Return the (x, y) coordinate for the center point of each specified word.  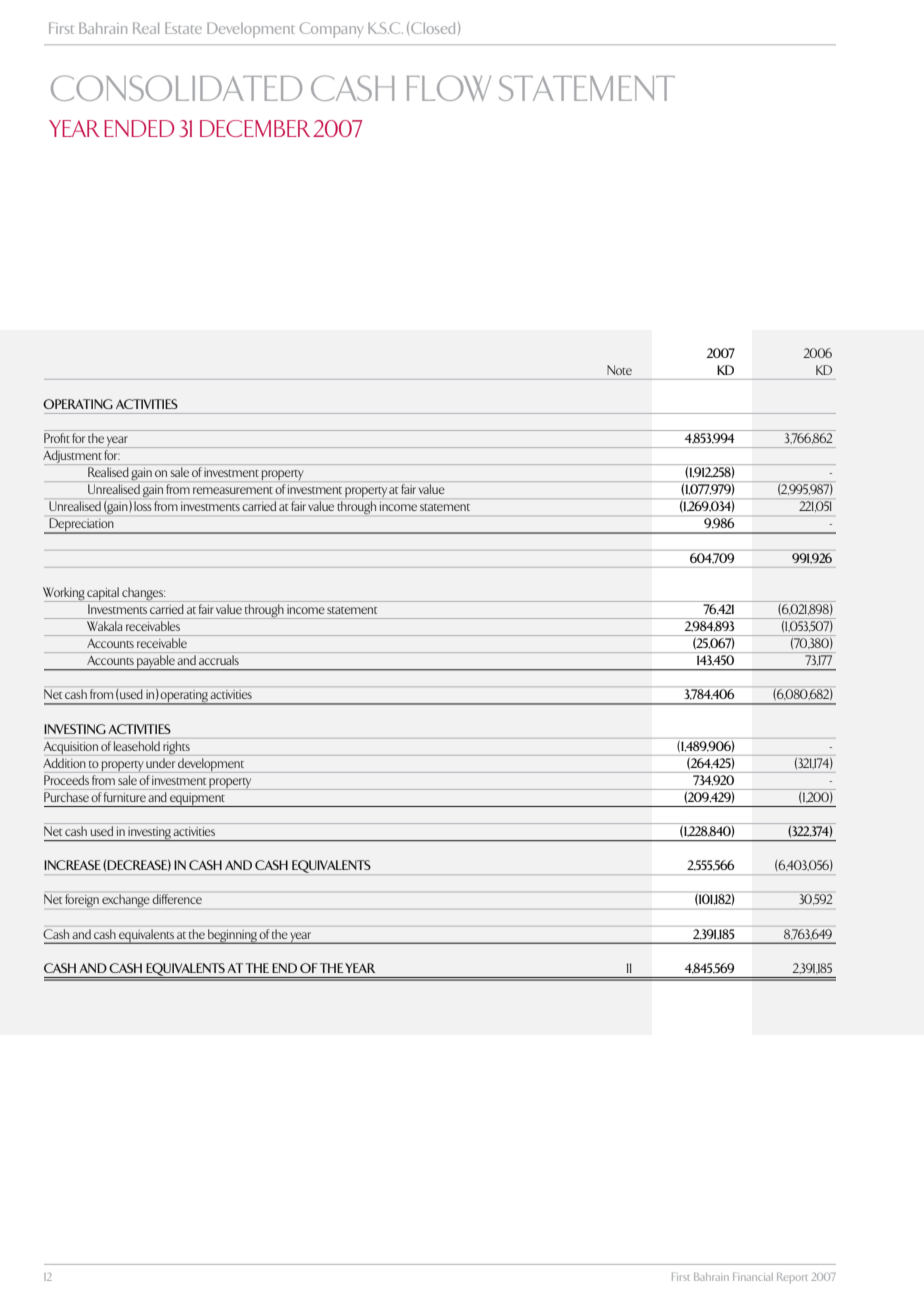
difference (177, 899)
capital (103, 594)
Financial (753, 1277)
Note (619, 370)
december (255, 128)
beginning (232, 936)
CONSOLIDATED (176, 88)
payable (156, 663)
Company (331, 30)
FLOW (449, 88)
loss (143, 506)
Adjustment (73, 457)
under (160, 763)
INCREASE (72, 865)
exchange (126, 900)
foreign (82, 901)
